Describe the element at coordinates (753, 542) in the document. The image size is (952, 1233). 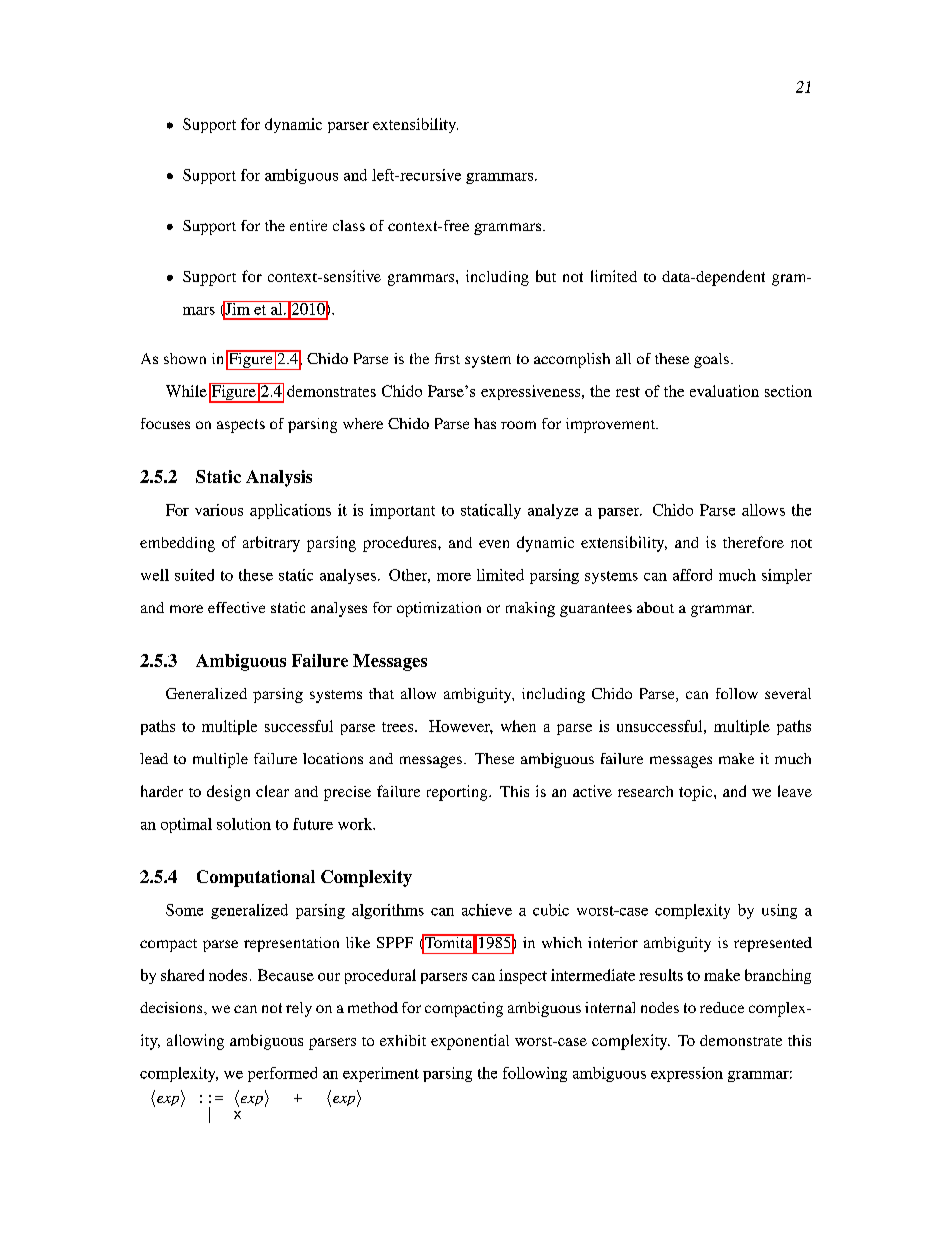
I see `therefore` at that location.
